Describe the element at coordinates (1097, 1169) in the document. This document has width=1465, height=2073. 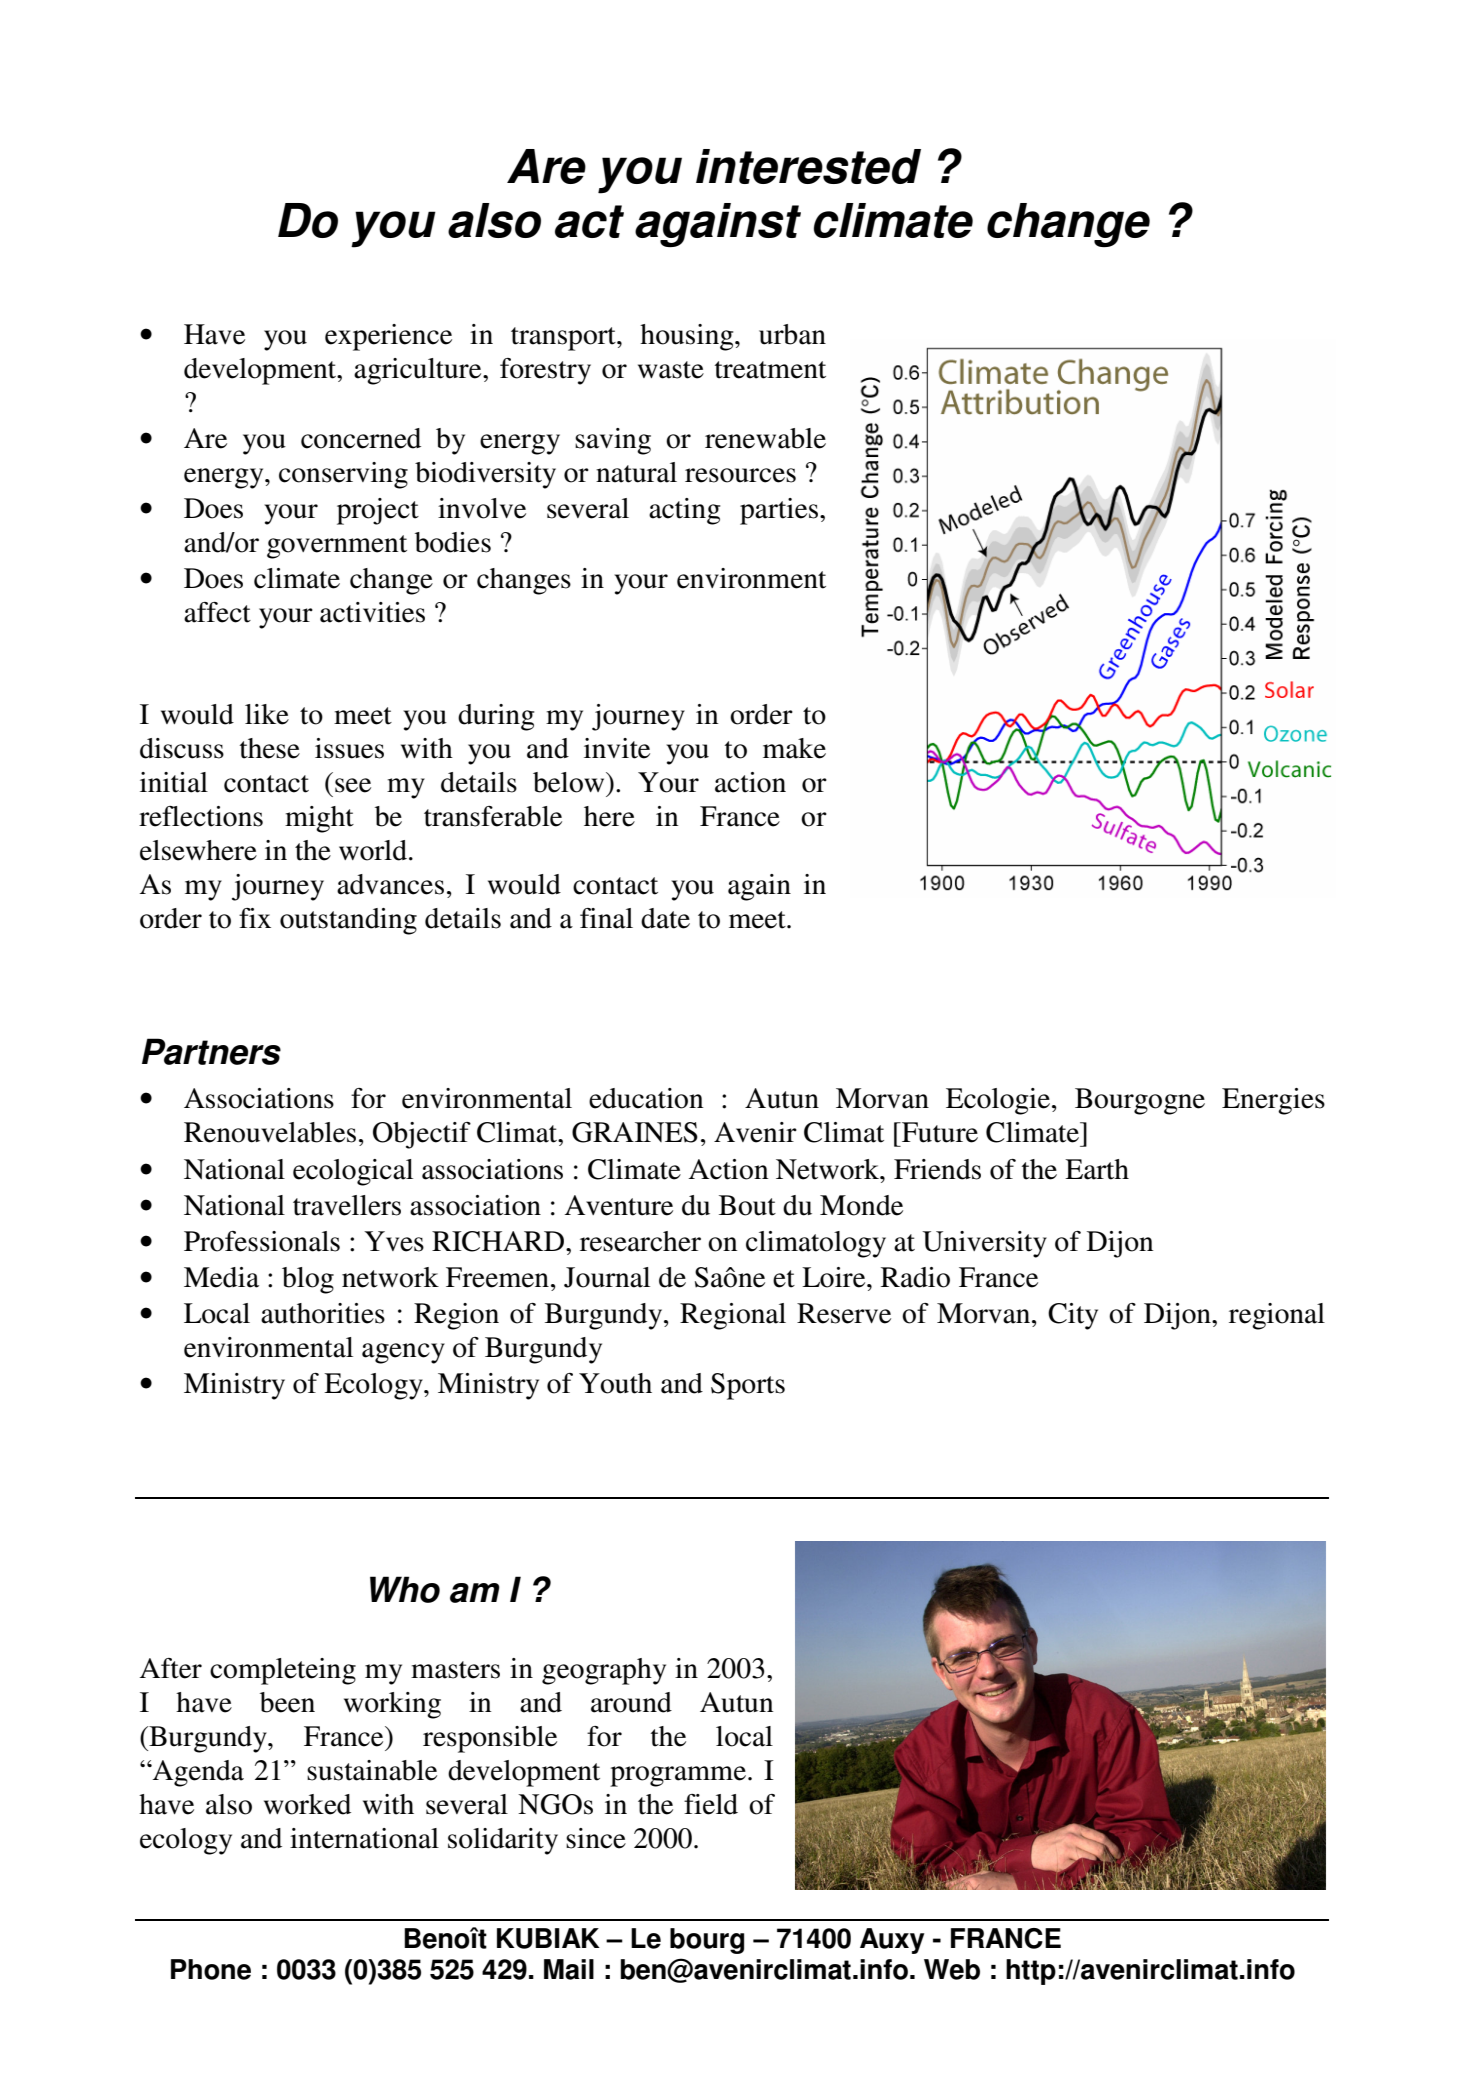
I see `Earth` at that location.
